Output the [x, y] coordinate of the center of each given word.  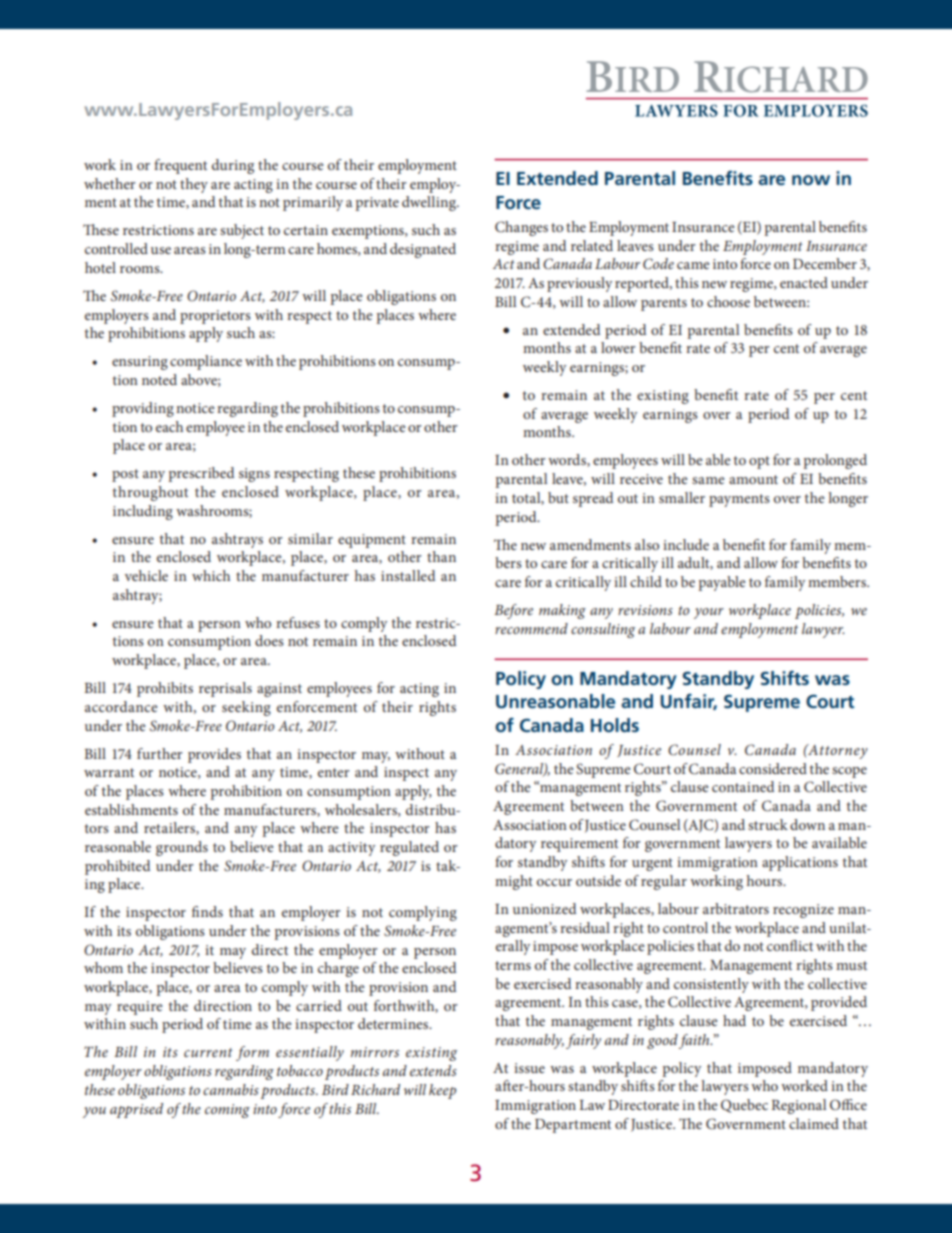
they [194, 185]
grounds [182, 848]
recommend [531, 628]
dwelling [430, 203]
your [709, 613]
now [811, 180]
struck [768, 824]
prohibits [165, 689]
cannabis [231, 1089]
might [514, 882]
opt [759, 462]
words [568, 460]
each [169, 426]
